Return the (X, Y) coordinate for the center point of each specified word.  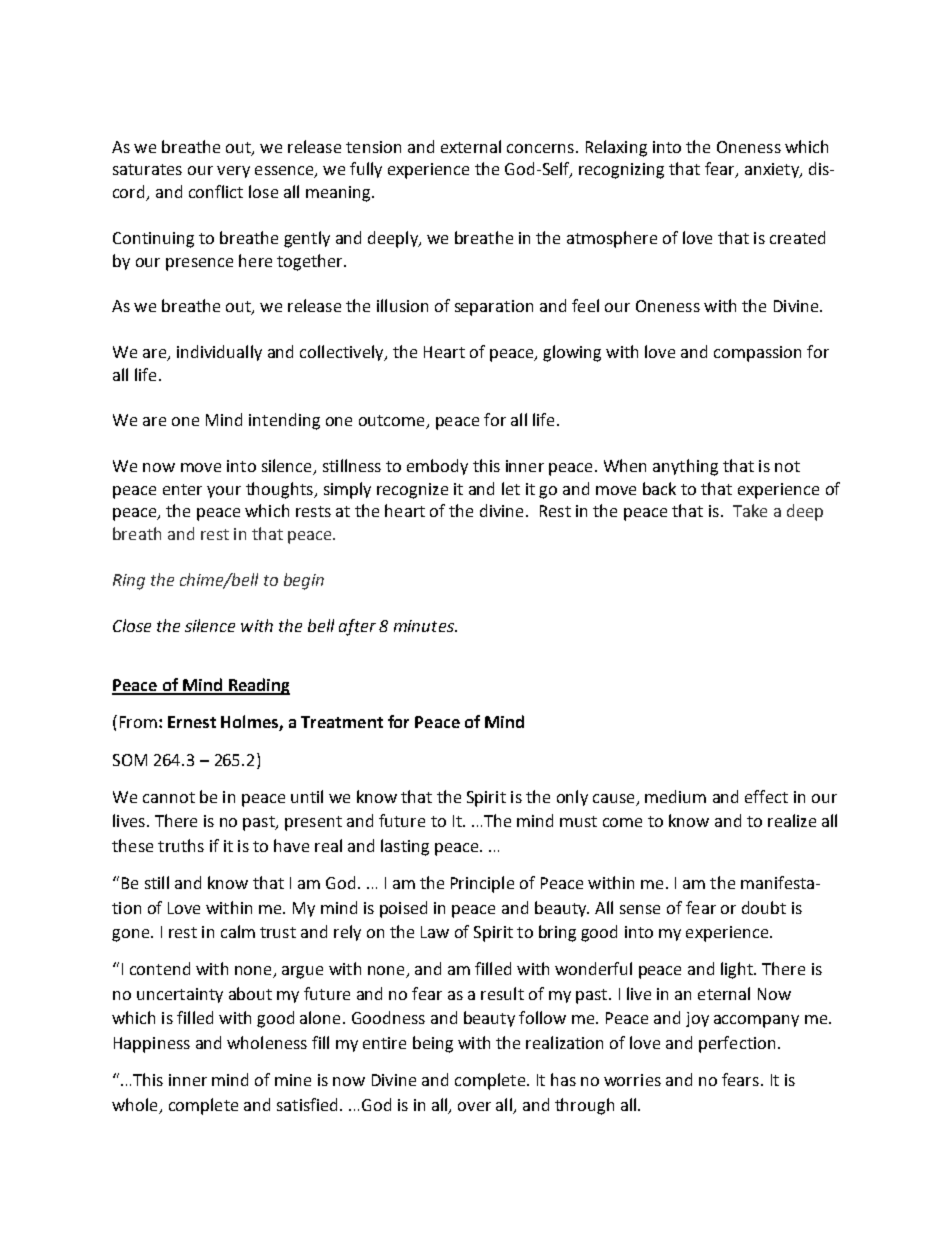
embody (437, 467)
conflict (216, 191)
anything (685, 467)
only (572, 798)
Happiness (152, 1045)
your (224, 492)
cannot (169, 797)
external (471, 146)
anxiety (773, 170)
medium (675, 796)
